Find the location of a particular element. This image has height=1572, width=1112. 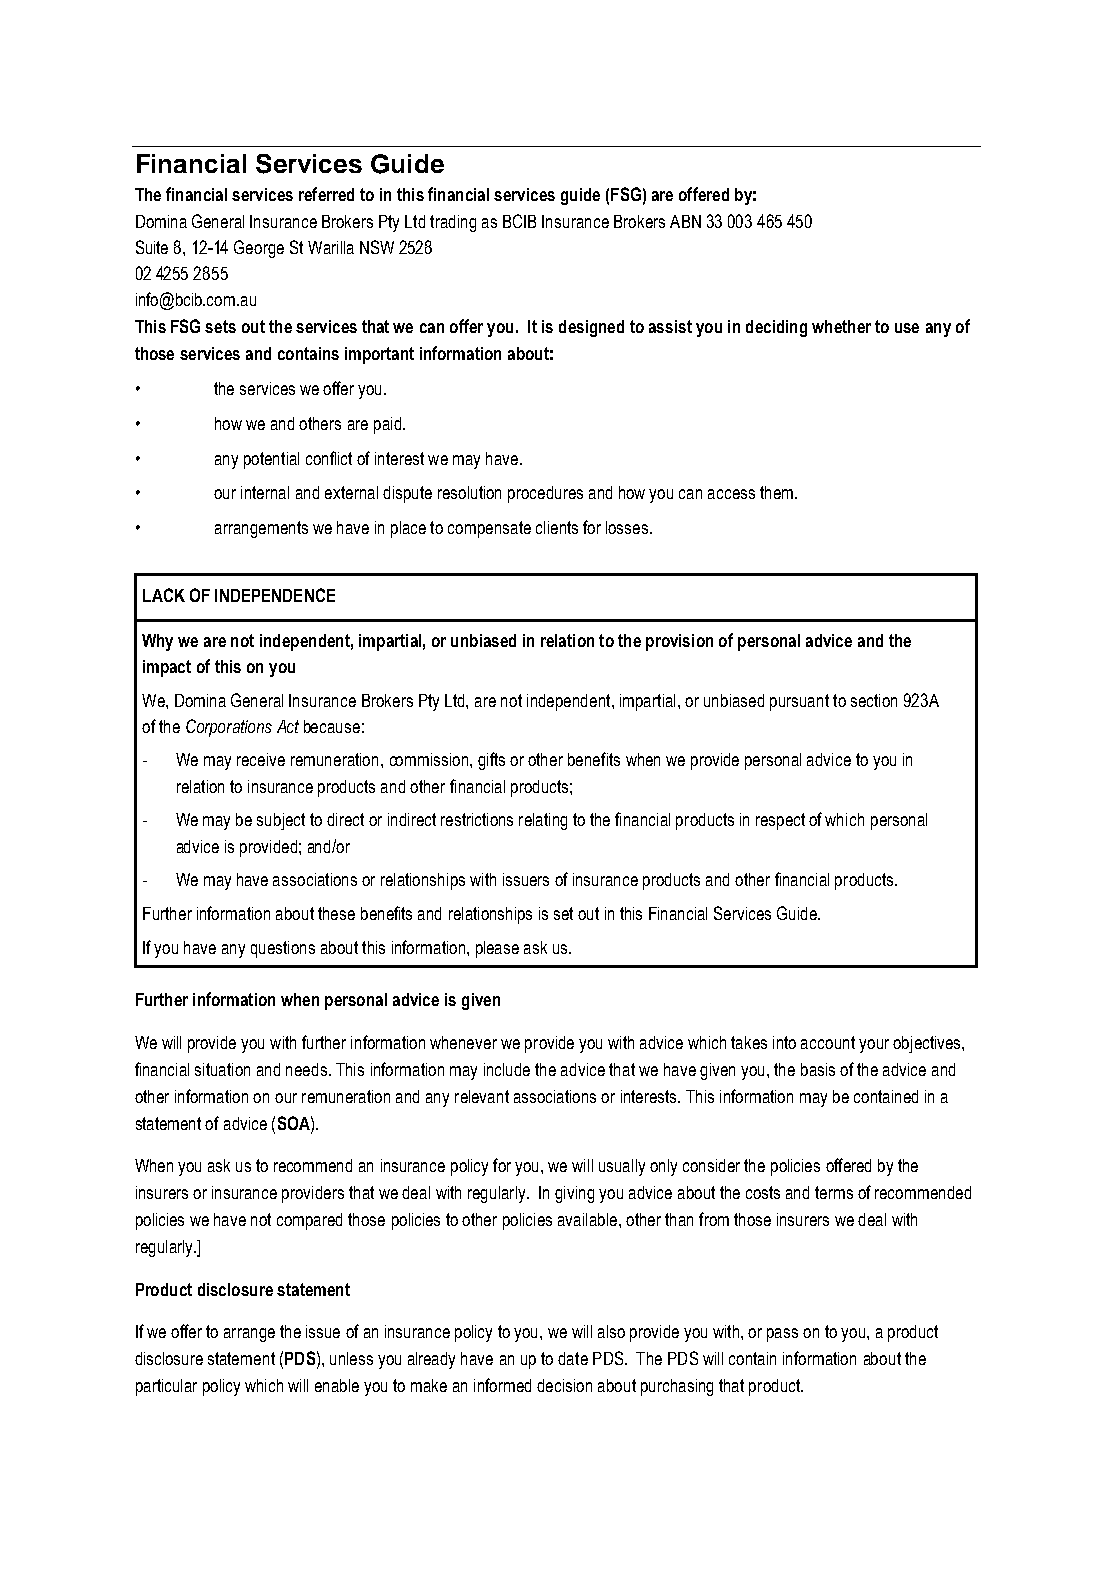

relating is located at coordinates (543, 821).
